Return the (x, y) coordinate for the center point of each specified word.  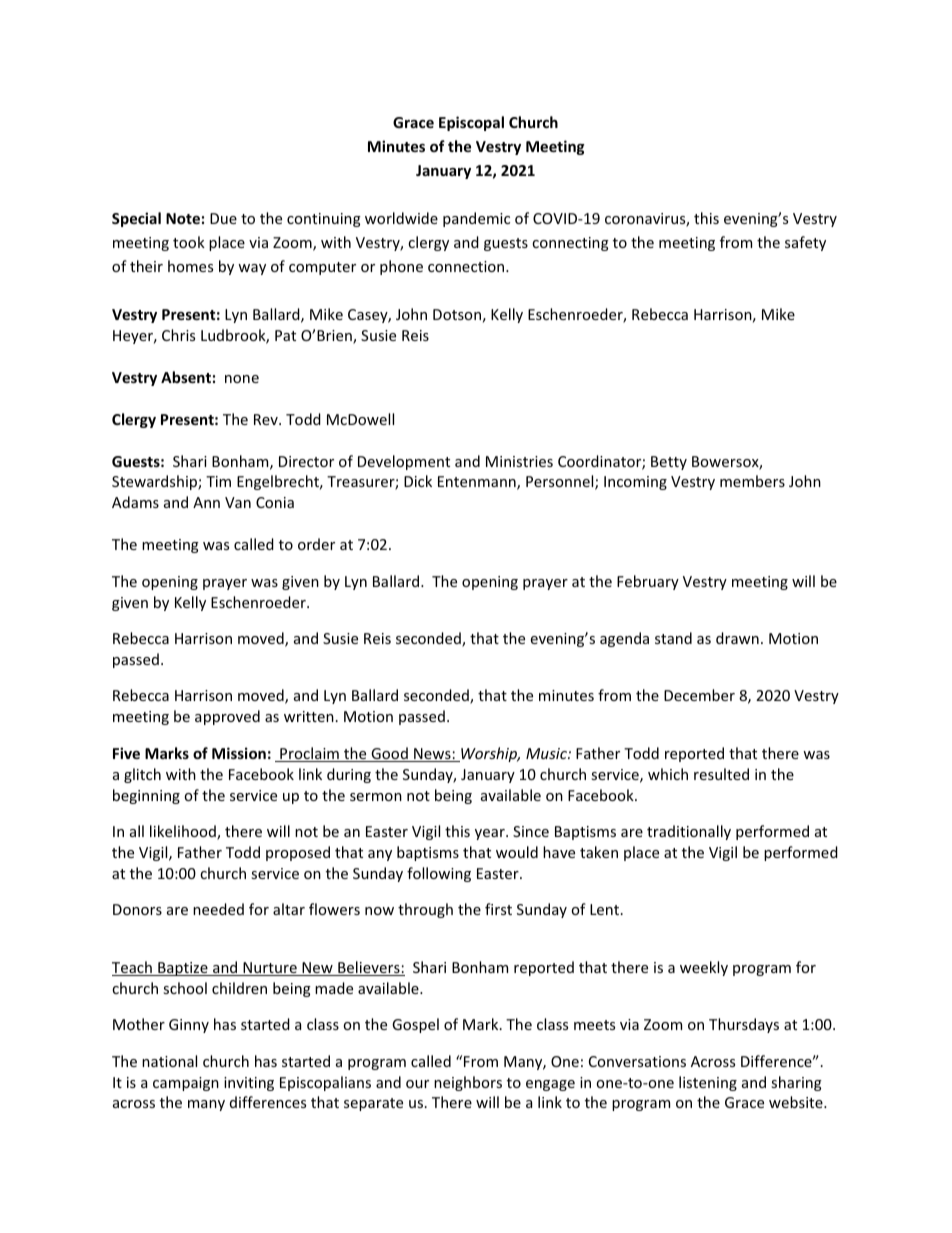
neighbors (468, 1083)
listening (708, 1083)
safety (805, 243)
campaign (186, 1084)
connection (467, 266)
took (189, 242)
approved (227, 717)
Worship (489, 754)
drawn (737, 638)
